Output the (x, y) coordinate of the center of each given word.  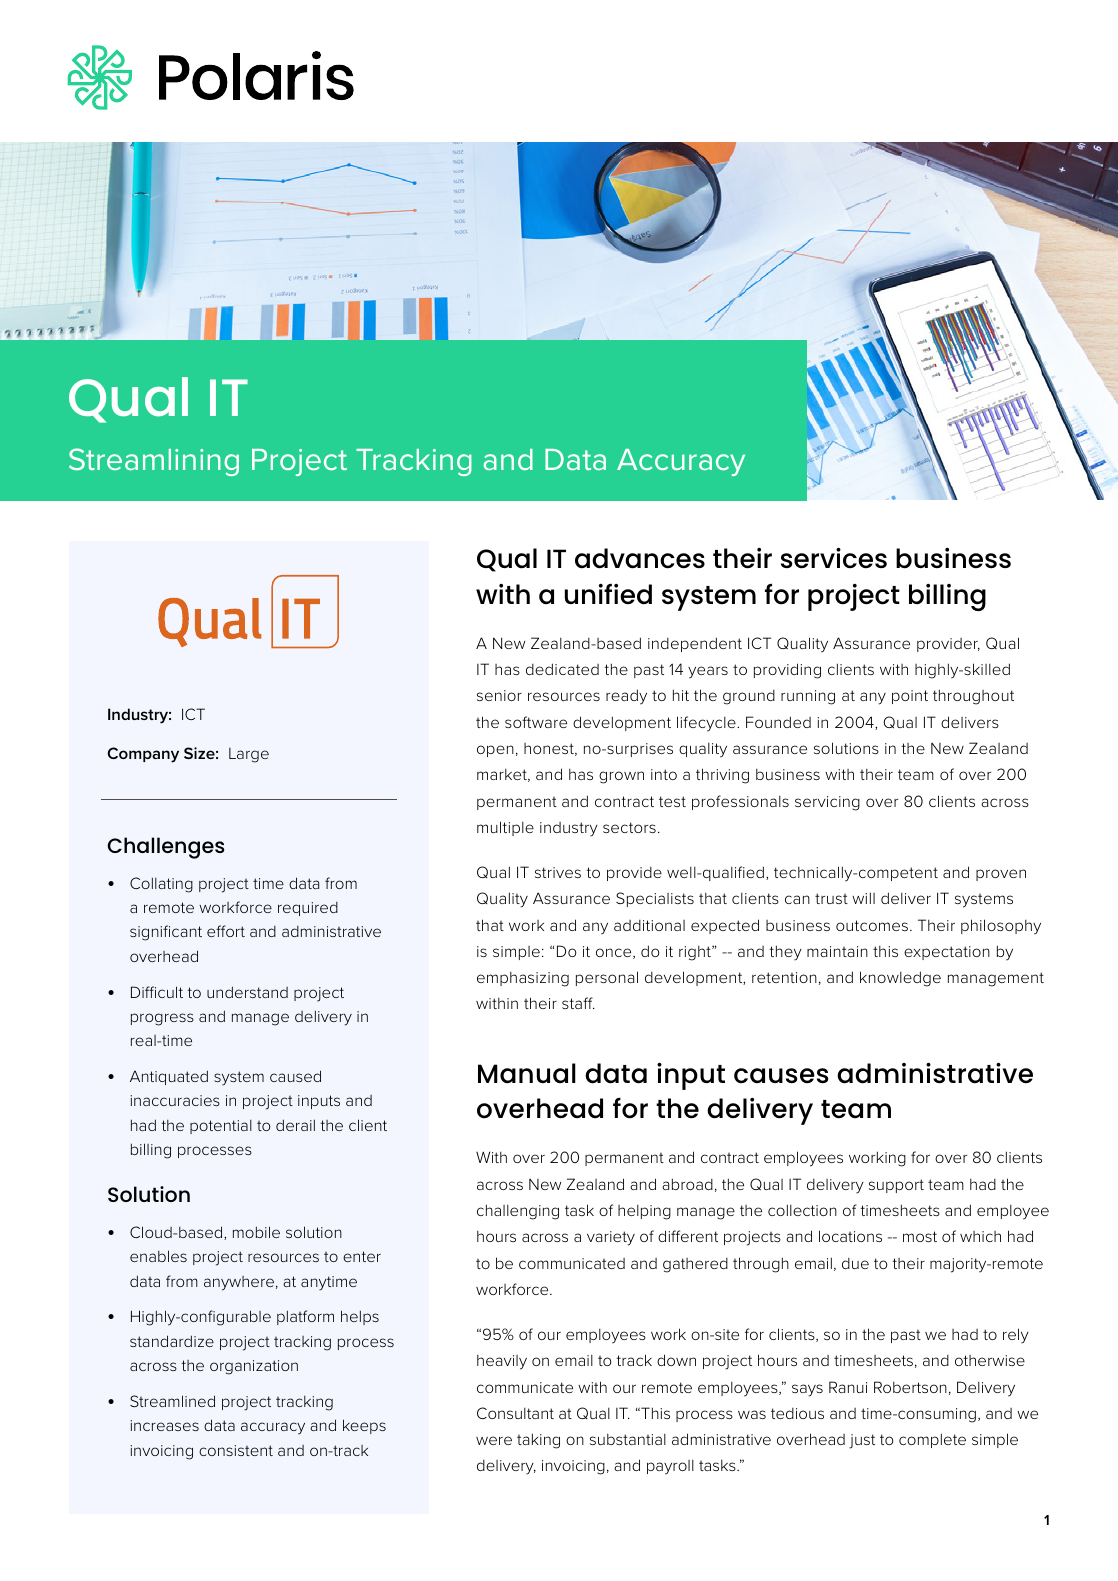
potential (221, 1127)
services (834, 558)
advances (640, 558)
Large (249, 755)
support (896, 1186)
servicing (827, 803)
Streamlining (154, 462)
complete (932, 1440)
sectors (629, 827)
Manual (527, 1073)
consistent (236, 1450)
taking (538, 1441)
